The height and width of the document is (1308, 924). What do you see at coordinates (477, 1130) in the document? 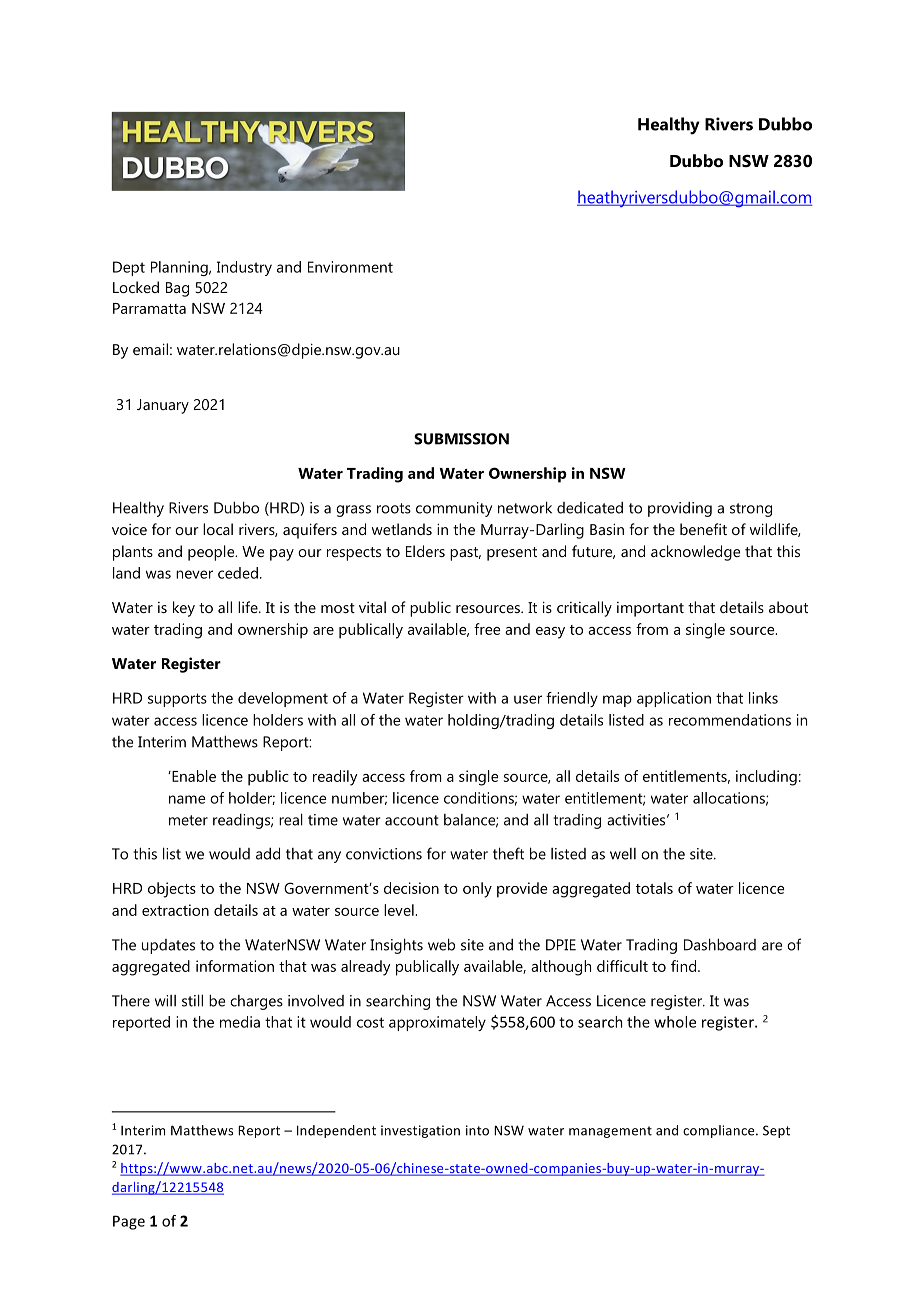
I see `into` at bounding box center [477, 1130].
